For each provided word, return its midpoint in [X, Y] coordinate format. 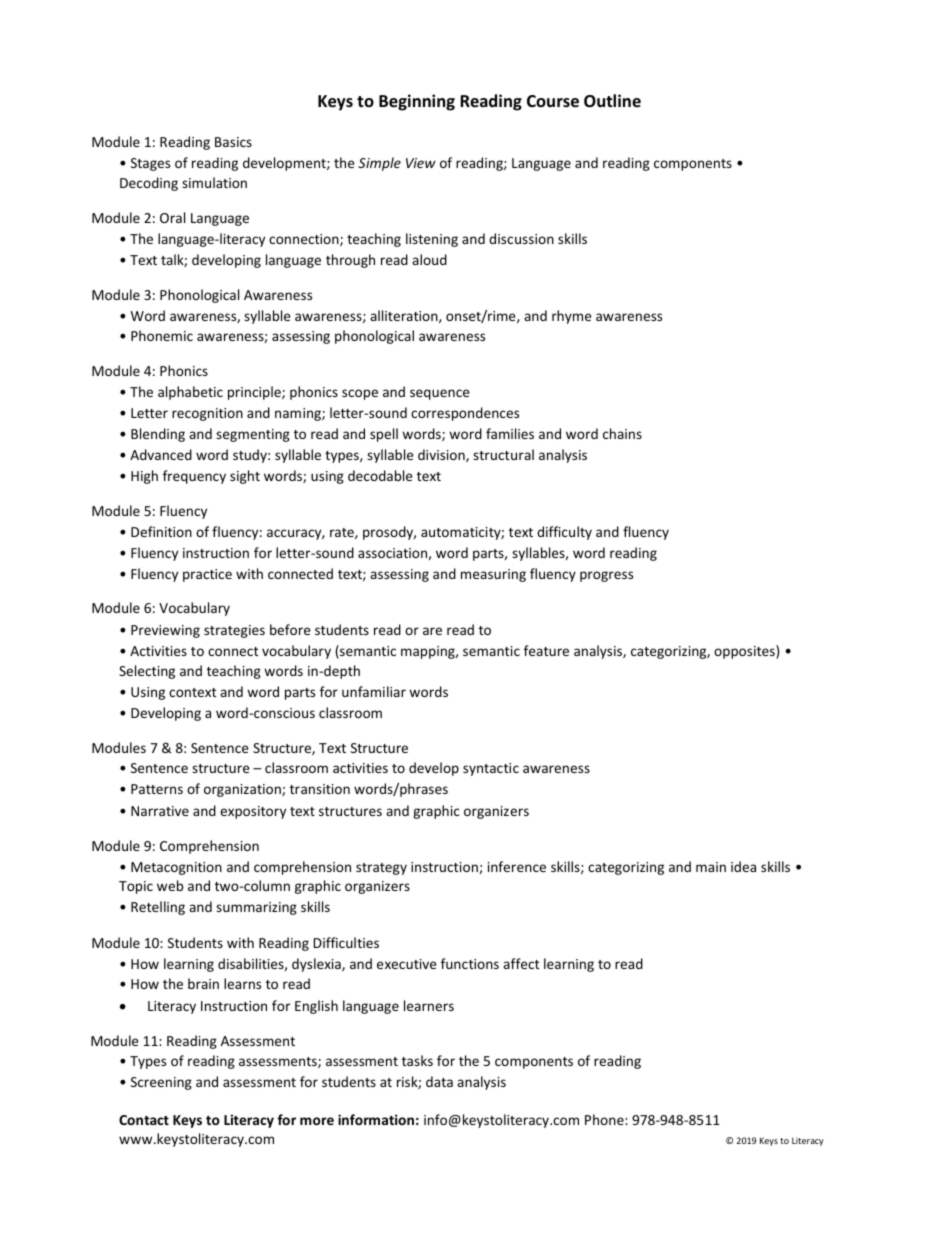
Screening [161, 1083]
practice [207, 575]
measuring [493, 575]
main [711, 867]
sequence [440, 394]
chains [622, 433]
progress [606, 576]
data [439, 1081]
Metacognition [176, 868]
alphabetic [190, 393]
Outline [612, 101]
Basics [233, 142]
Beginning [417, 102]
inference [517, 866]
